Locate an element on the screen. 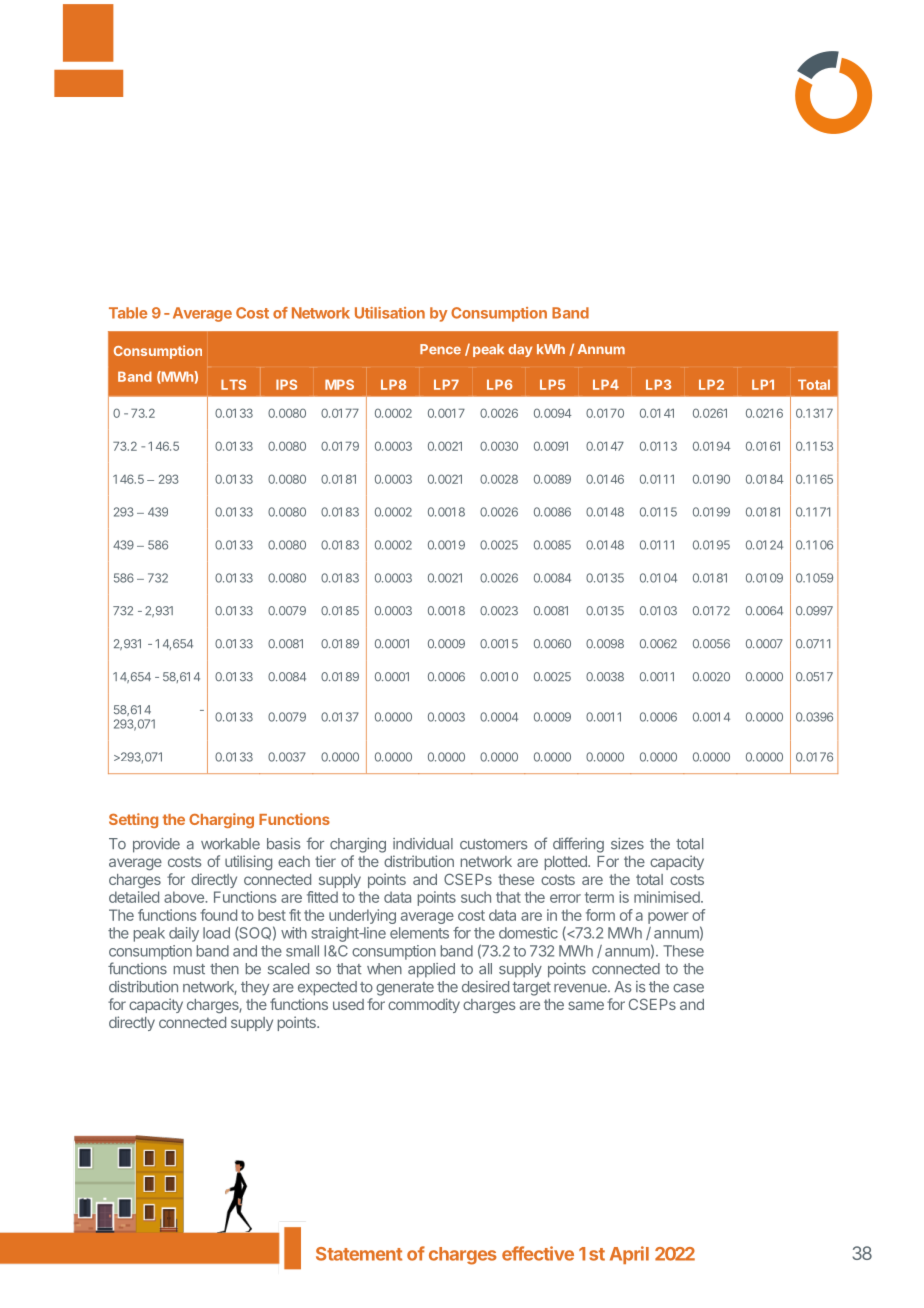 Image resolution: width=924 pixels, height=1308 pixels. day is located at coordinates (520, 350).
